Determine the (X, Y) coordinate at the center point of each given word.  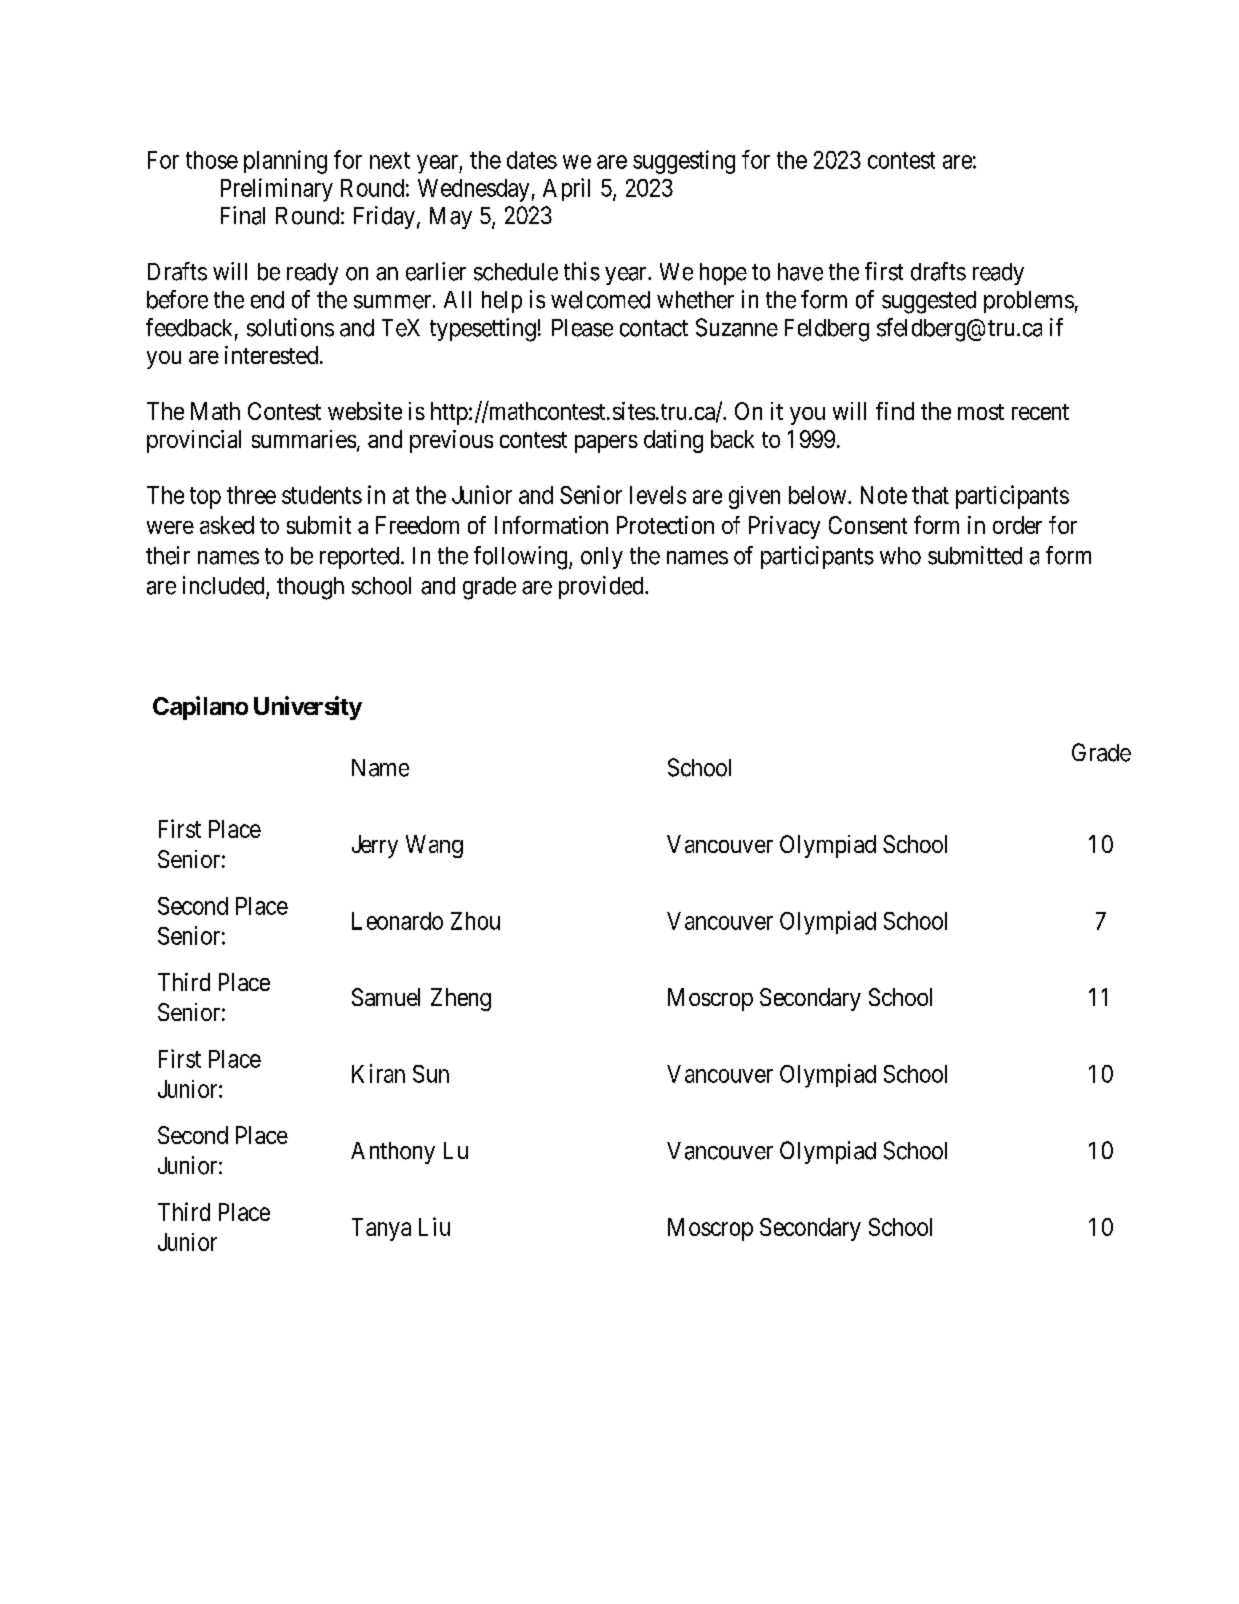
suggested (929, 302)
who (900, 556)
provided (602, 587)
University (308, 708)
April (566, 189)
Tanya (381, 1229)
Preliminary (277, 190)
